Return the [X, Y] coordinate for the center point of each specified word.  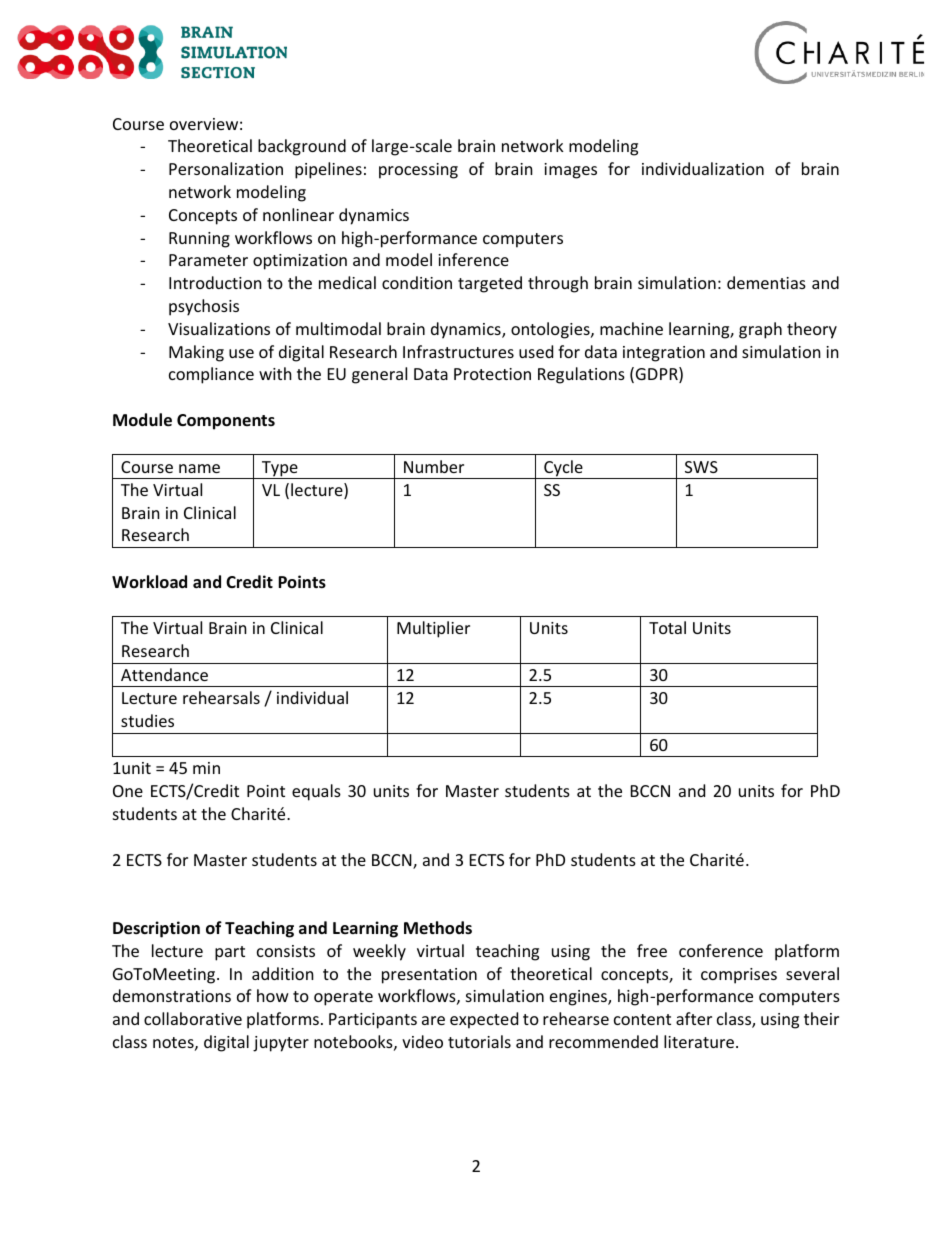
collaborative [193, 1018]
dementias [766, 282]
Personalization [226, 168]
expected [484, 1020]
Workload [149, 582]
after [694, 1018]
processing [418, 171]
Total [667, 627]
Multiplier [433, 629]
